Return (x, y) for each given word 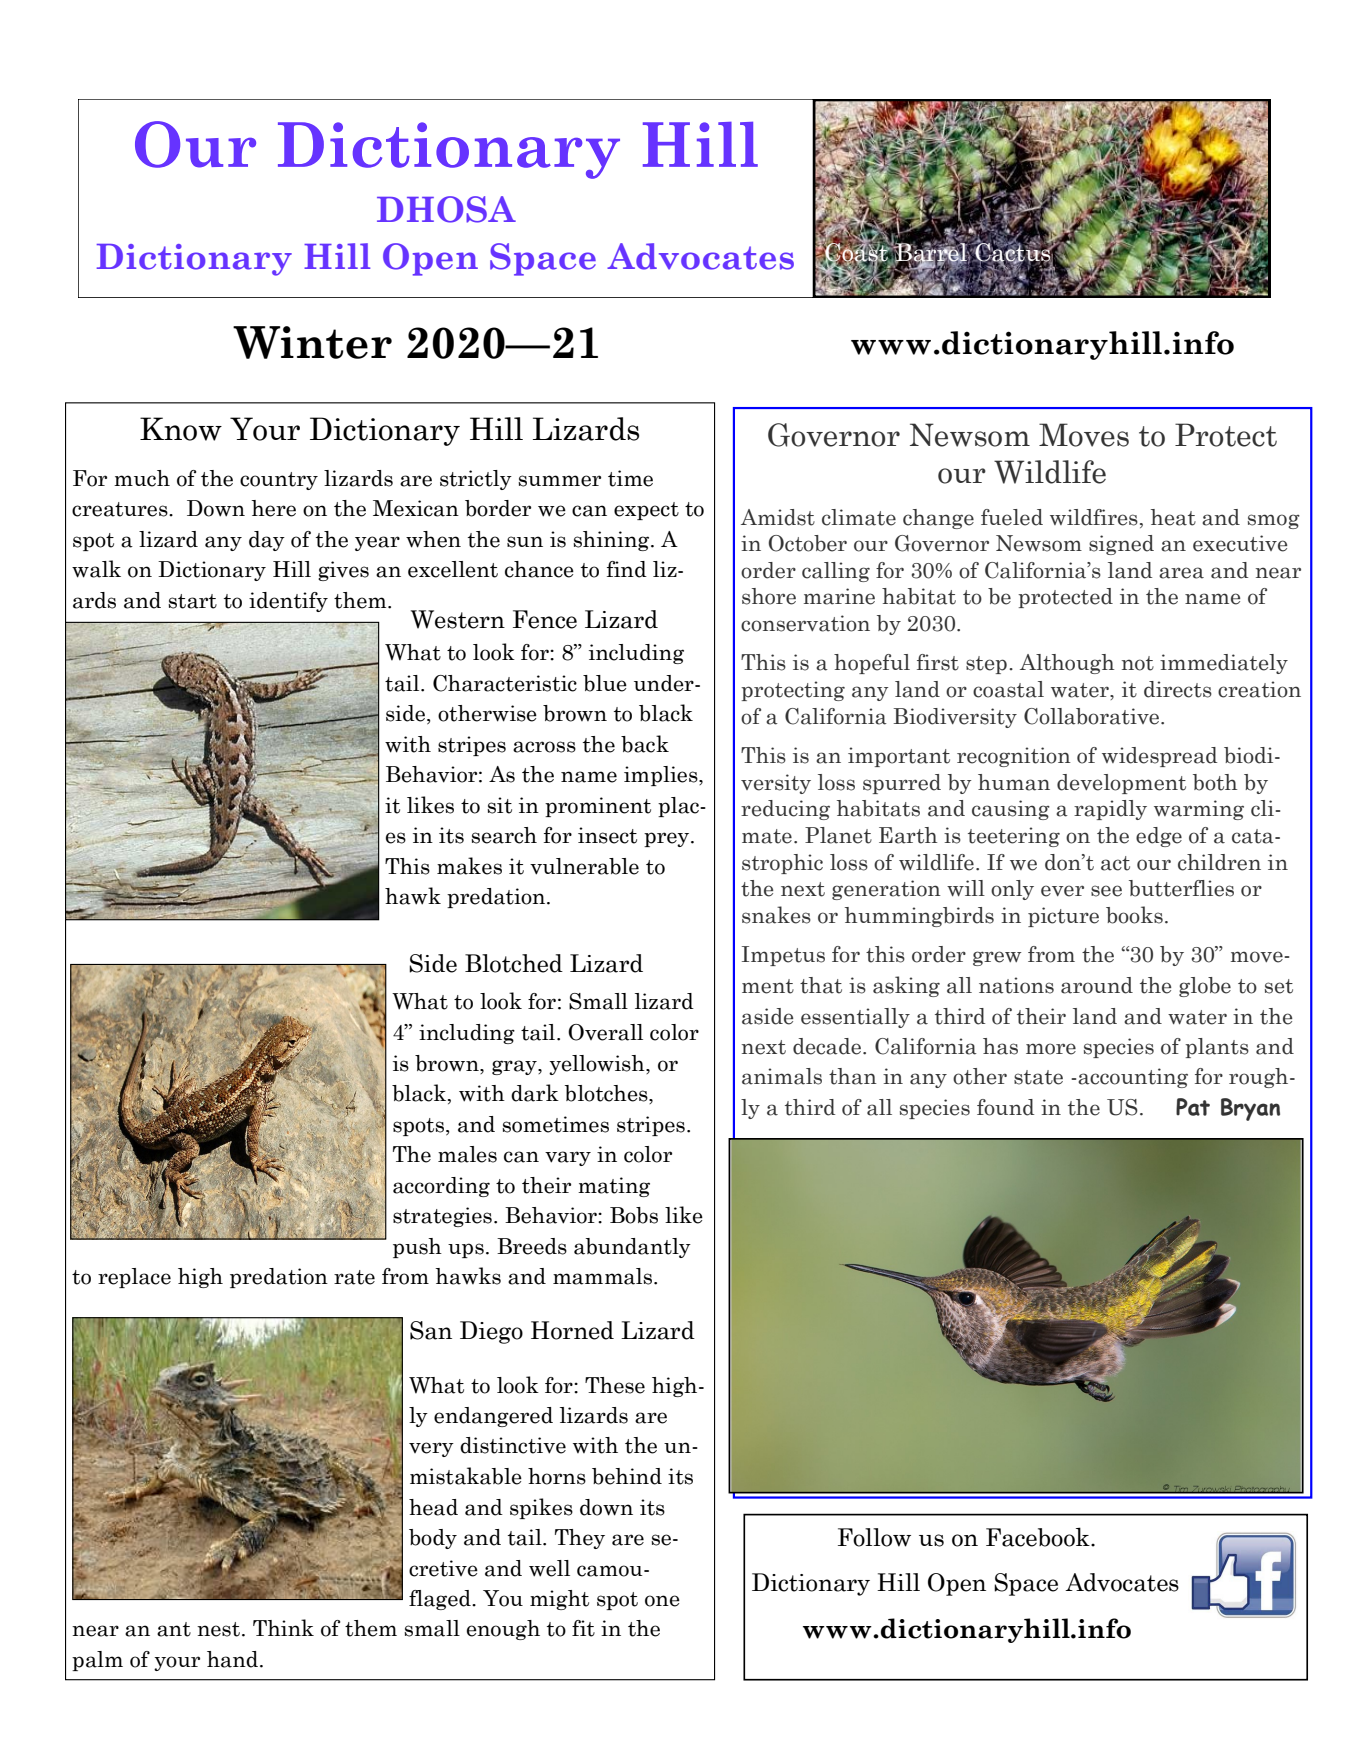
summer (559, 481)
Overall (605, 1032)
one (662, 1601)
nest (220, 1629)
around (1097, 985)
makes (469, 866)
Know (181, 429)
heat (1173, 517)
